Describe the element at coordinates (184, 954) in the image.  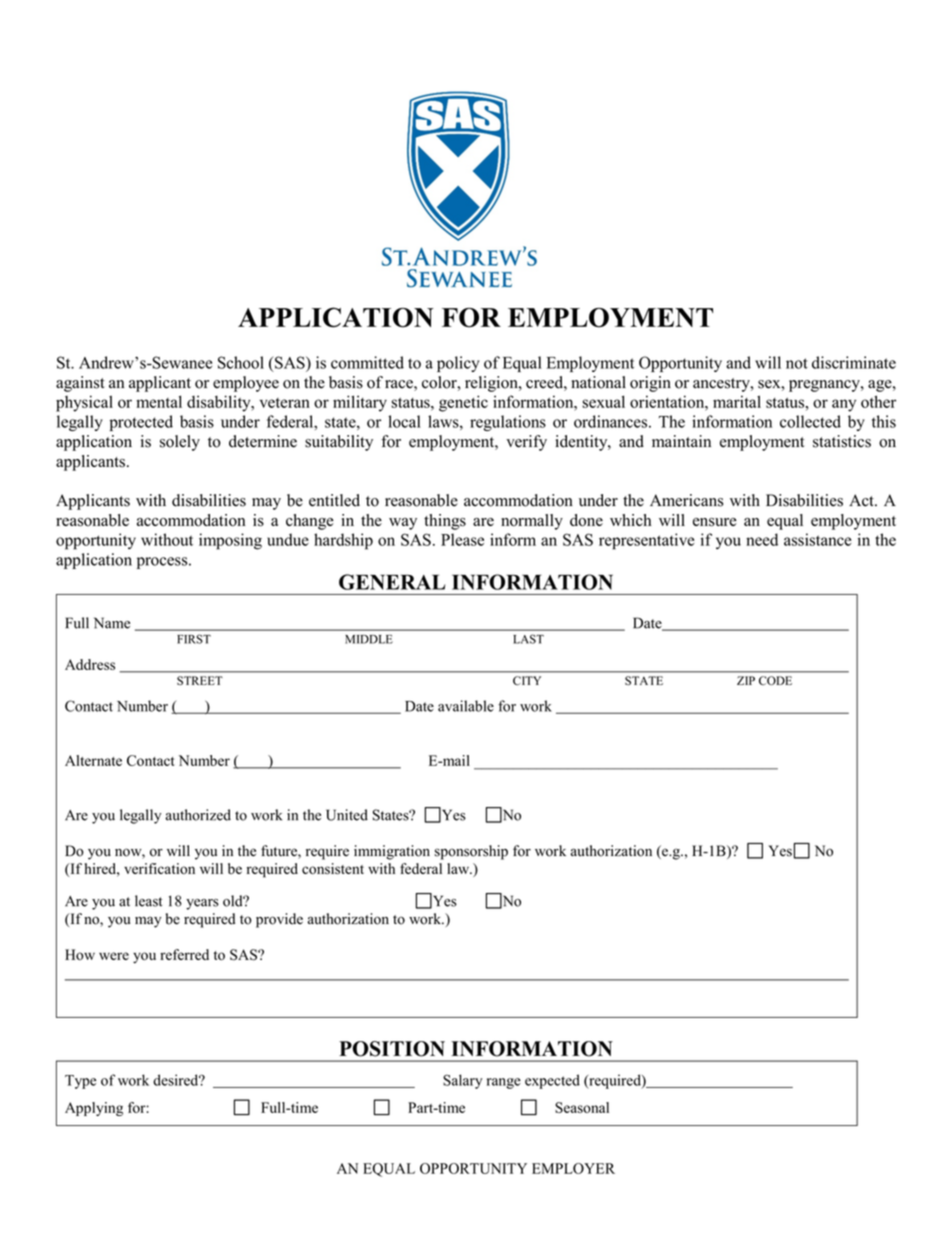
I see `referred` at that location.
